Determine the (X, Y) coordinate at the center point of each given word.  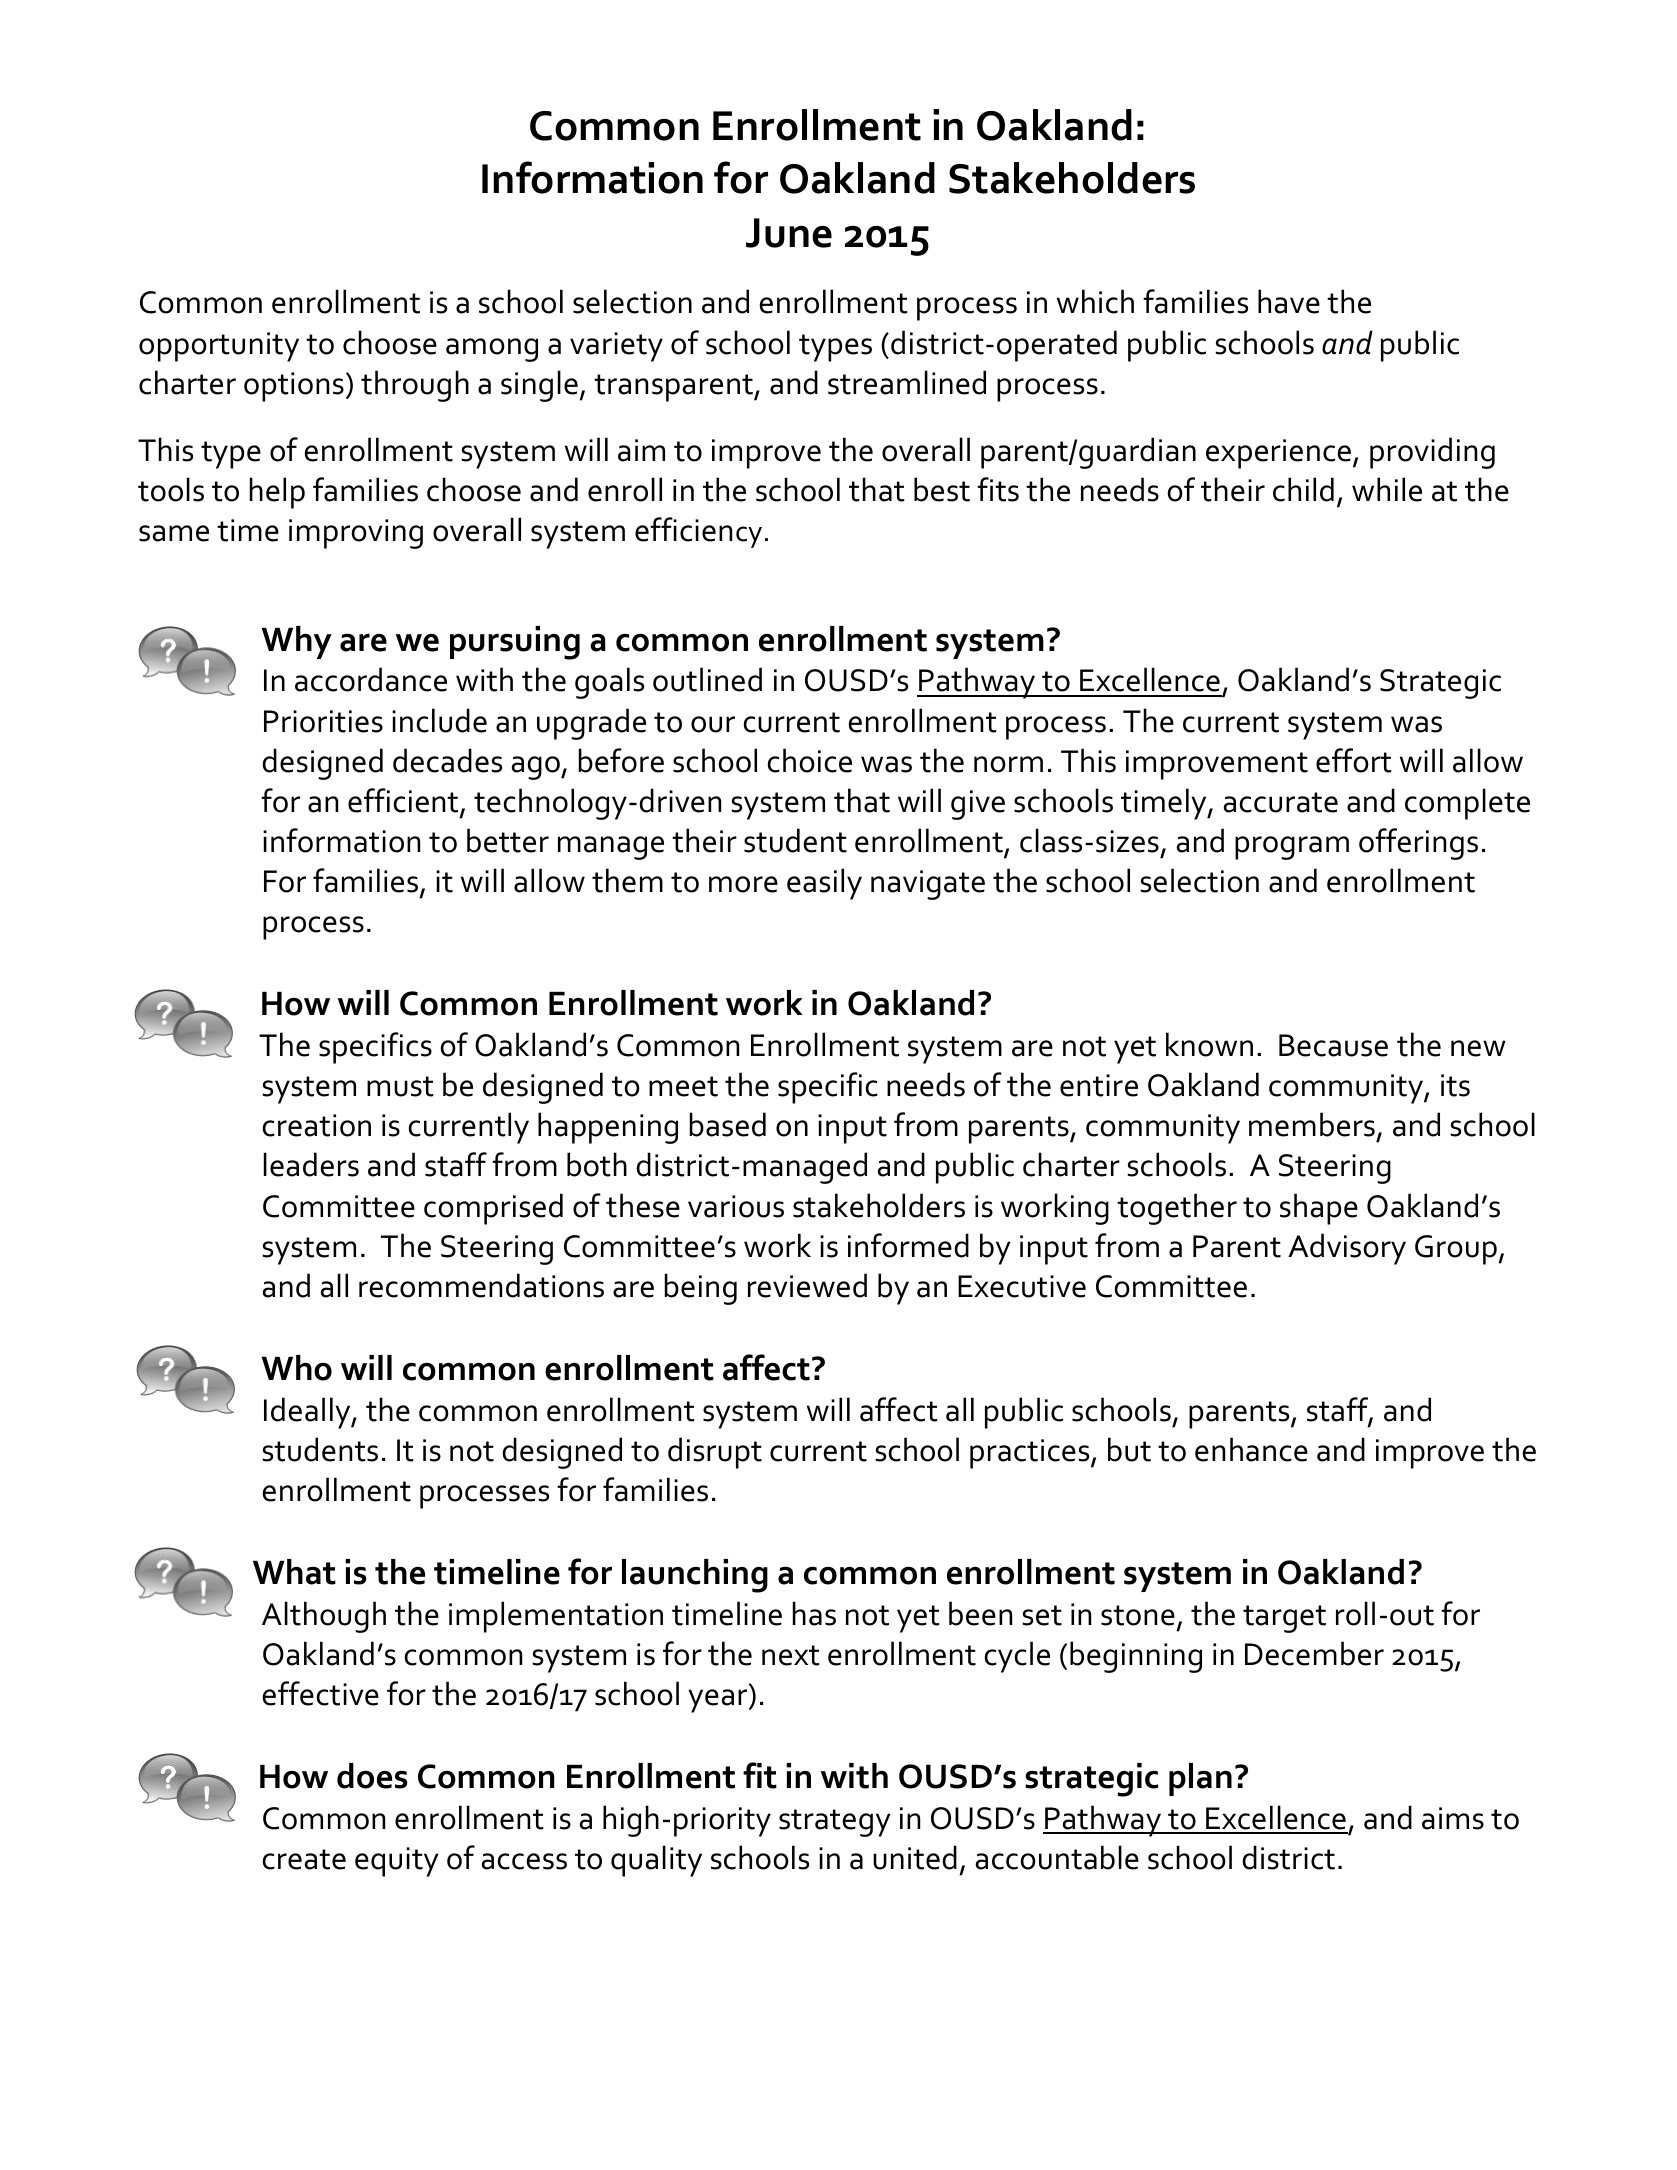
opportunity (219, 347)
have (1289, 301)
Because (1333, 1045)
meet (683, 1086)
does (372, 1776)
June (789, 233)
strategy (835, 1823)
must (400, 1086)
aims (1453, 1818)
